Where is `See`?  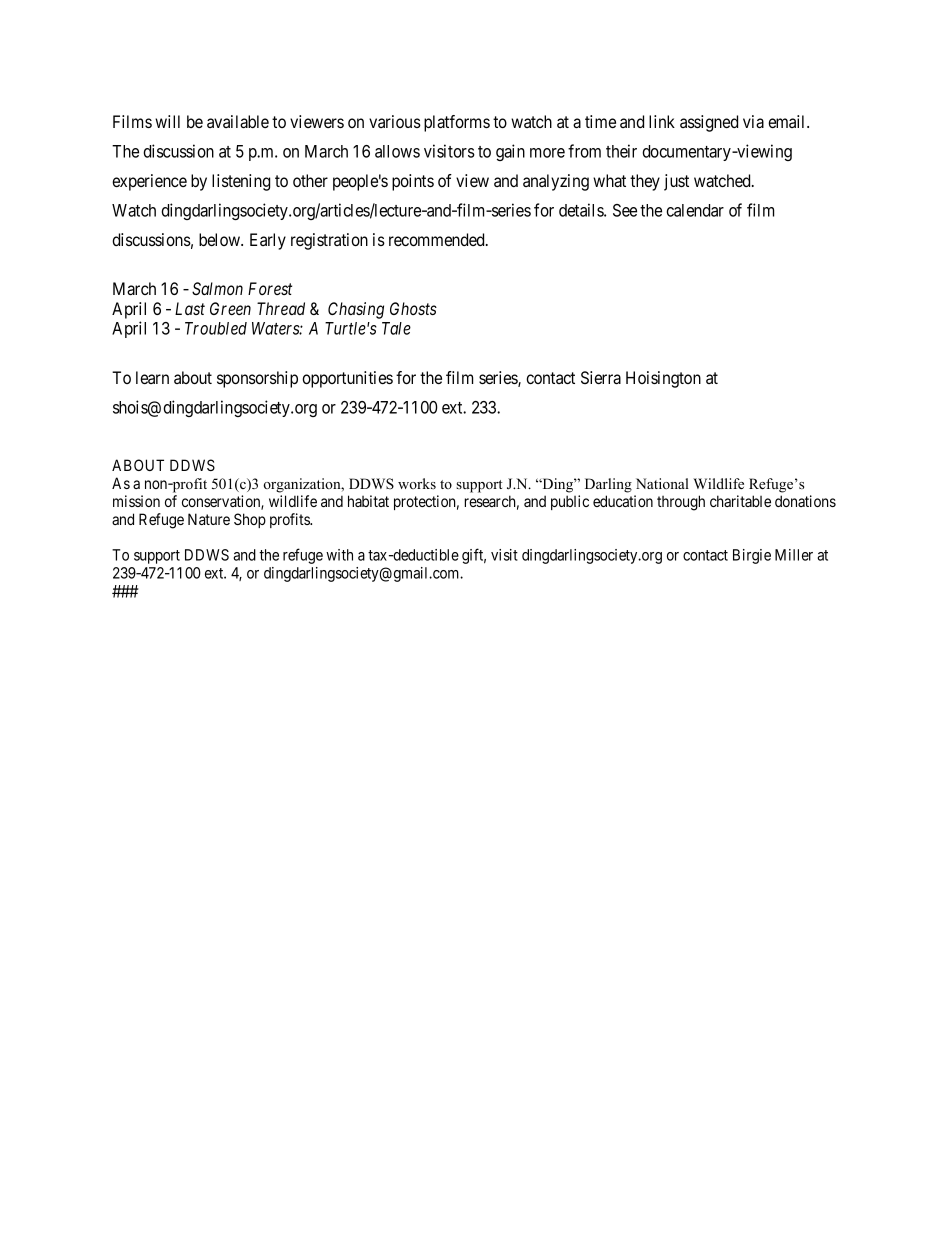 See is located at coordinates (625, 210).
